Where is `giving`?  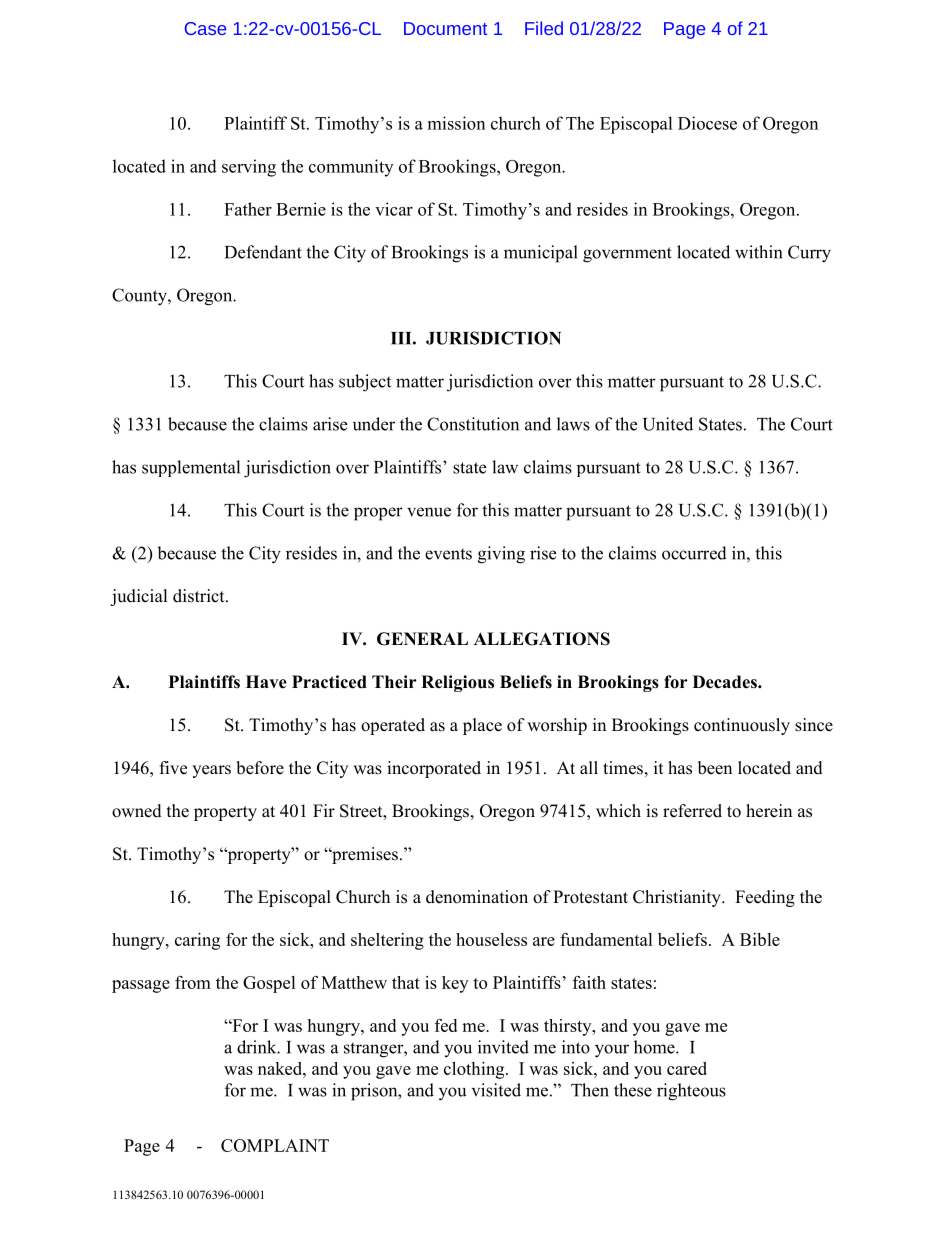 giving is located at coordinates (501, 555).
